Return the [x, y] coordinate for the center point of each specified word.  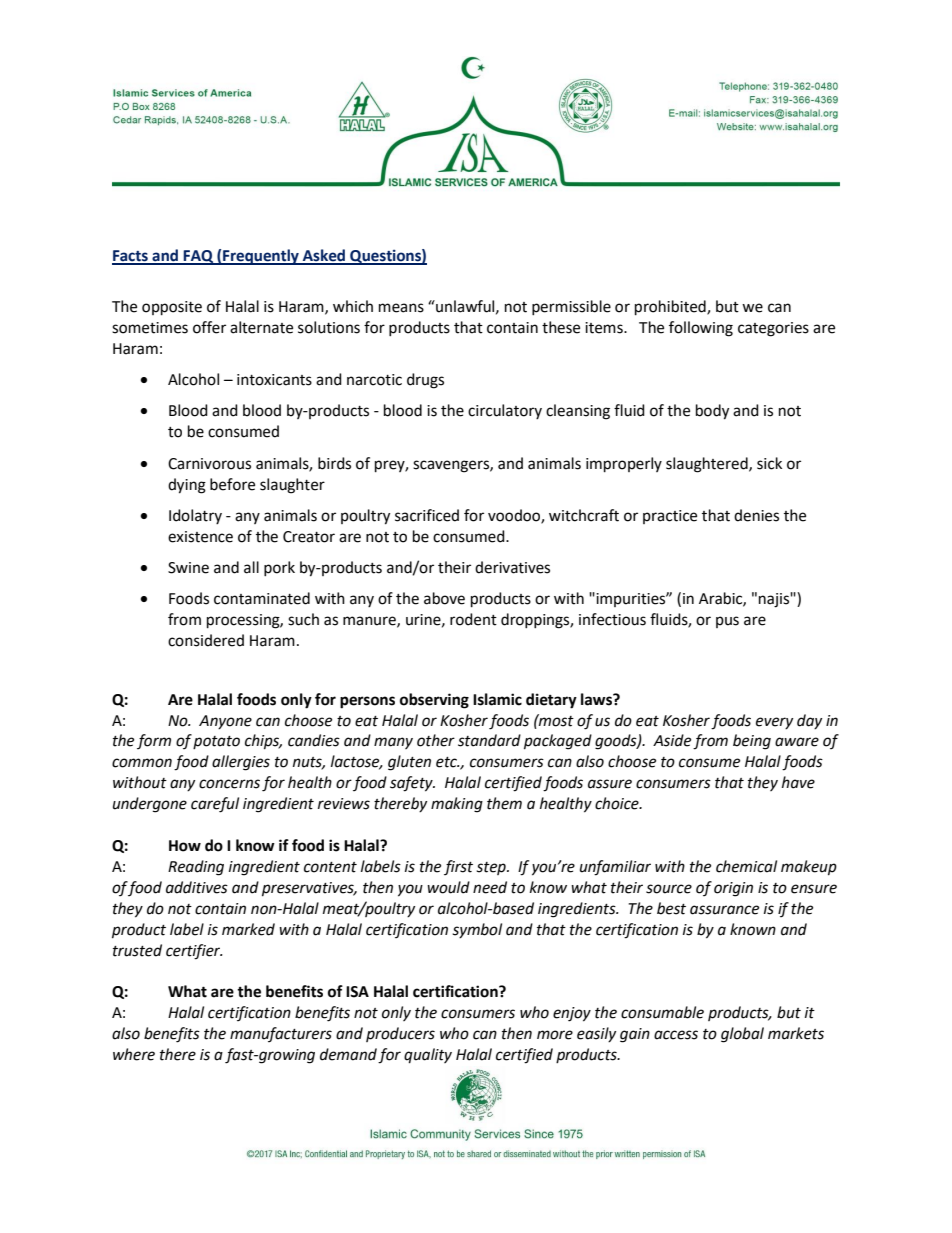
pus [727, 622]
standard [489, 740]
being [752, 742]
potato [216, 742]
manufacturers [281, 1034]
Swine [188, 568]
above [444, 598]
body [712, 412]
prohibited [671, 308]
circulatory [505, 411]
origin [733, 889]
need [490, 887]
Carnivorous [209, 464]
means [401, 308]
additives [197, 887]
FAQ [199, 257]
